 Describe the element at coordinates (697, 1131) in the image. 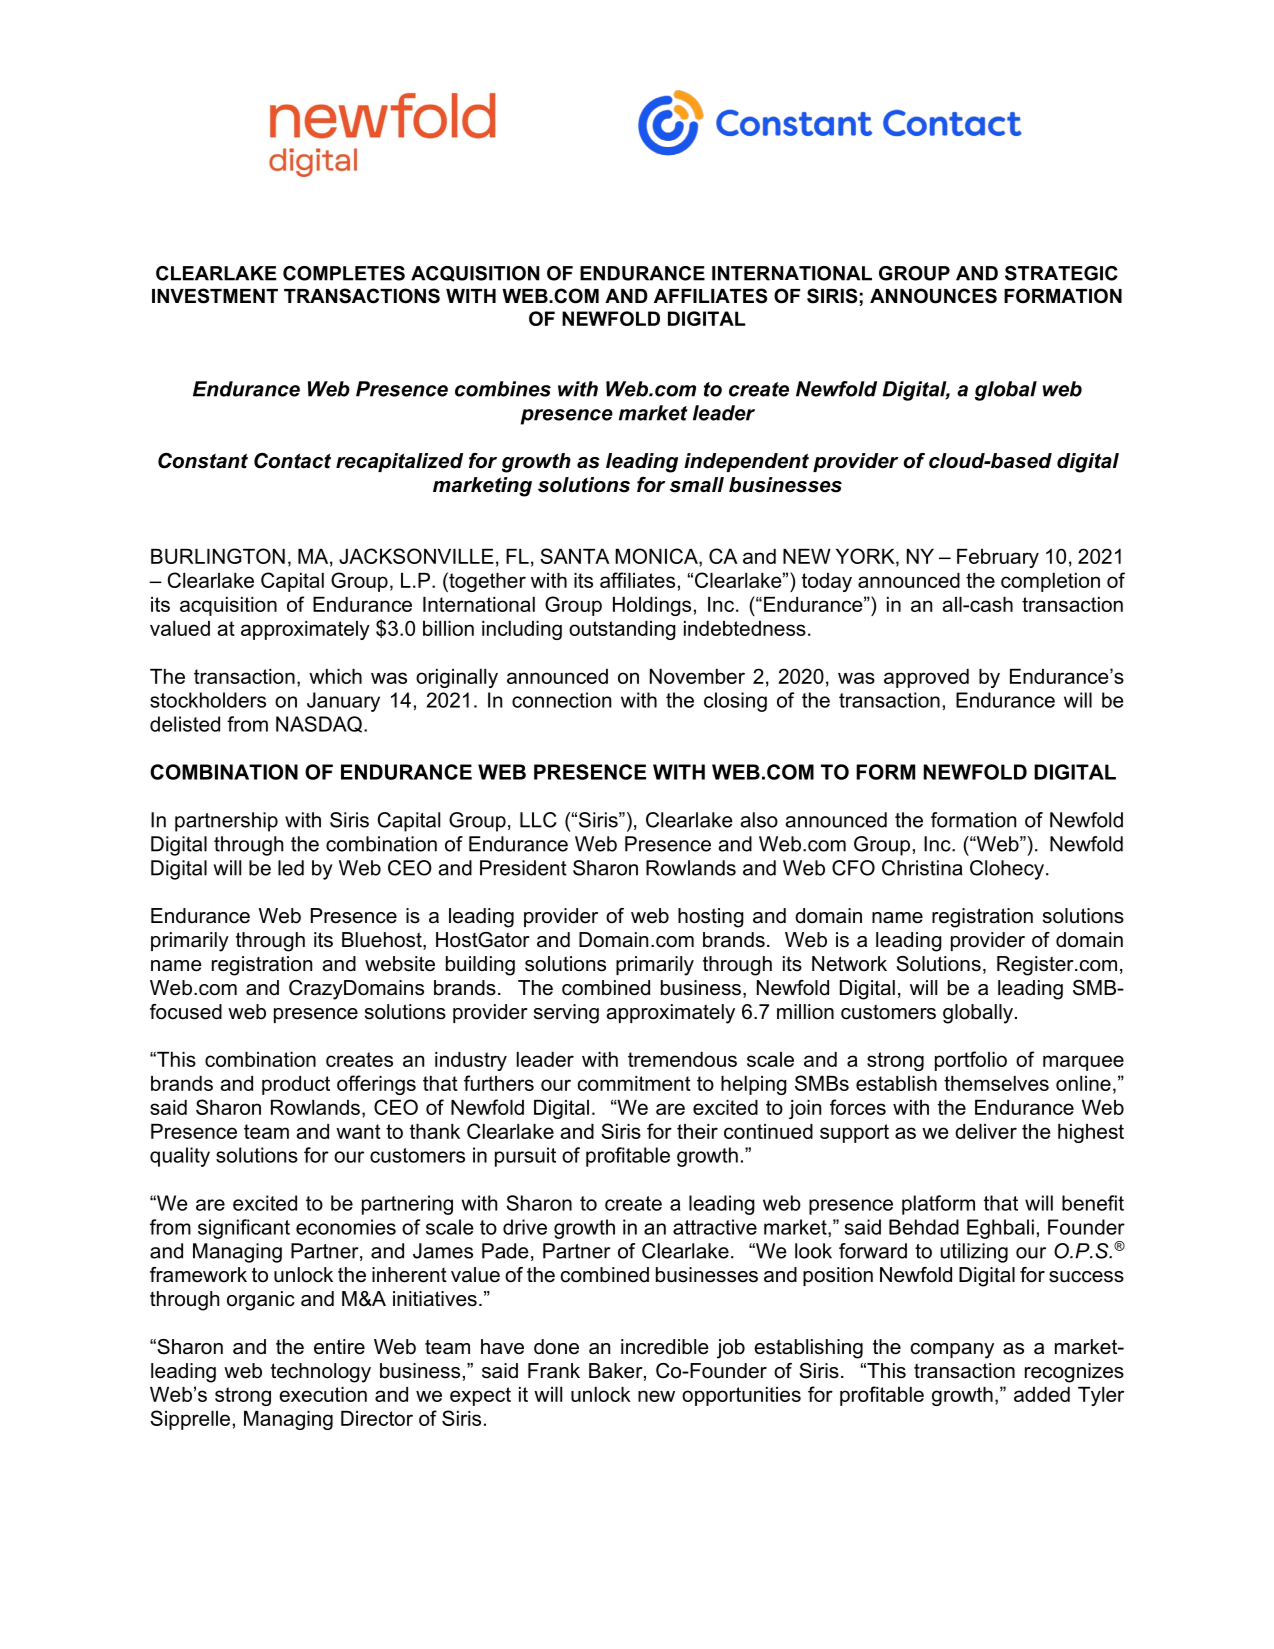

I see `their` at that location.
